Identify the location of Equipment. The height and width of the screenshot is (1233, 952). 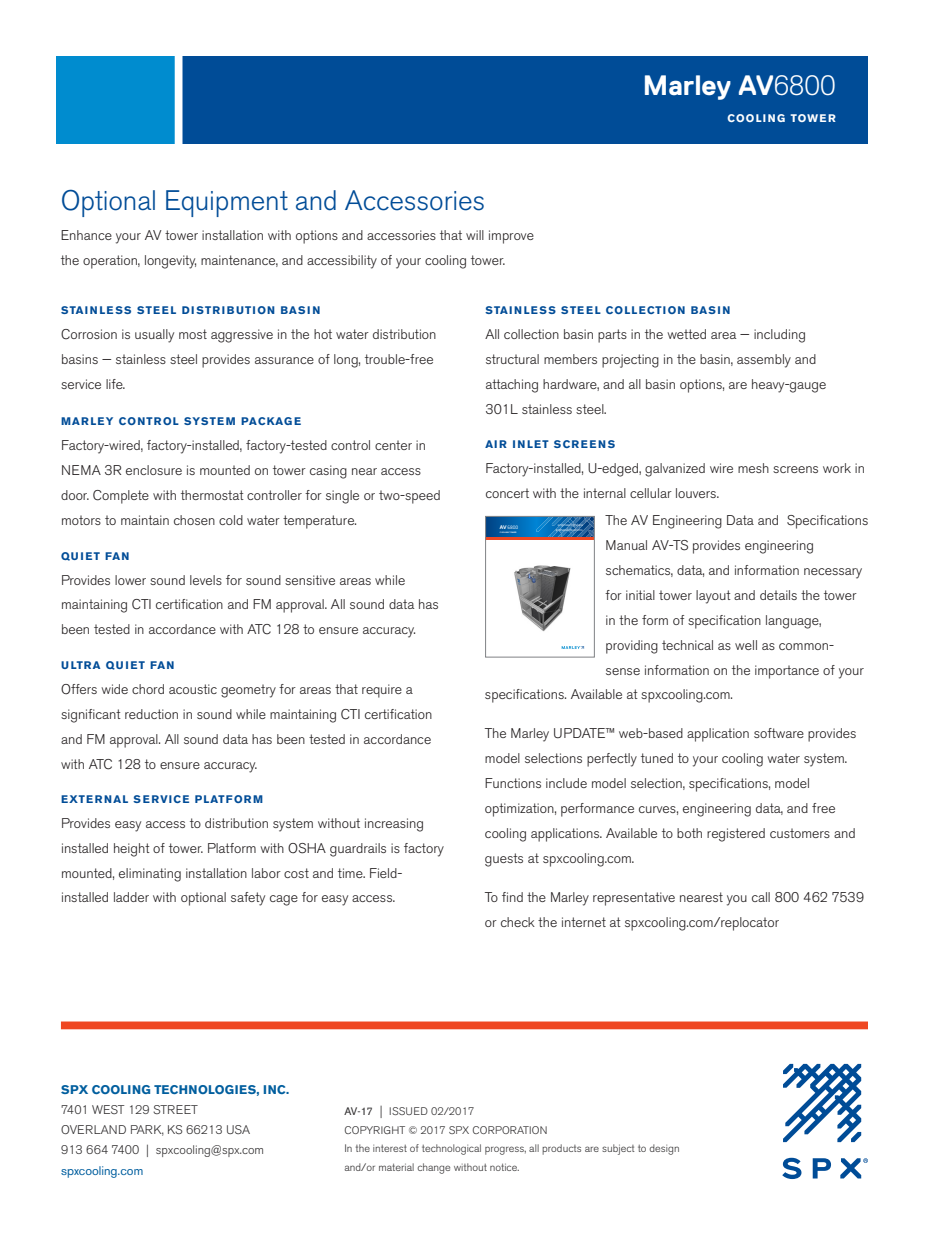
(227, 203).
